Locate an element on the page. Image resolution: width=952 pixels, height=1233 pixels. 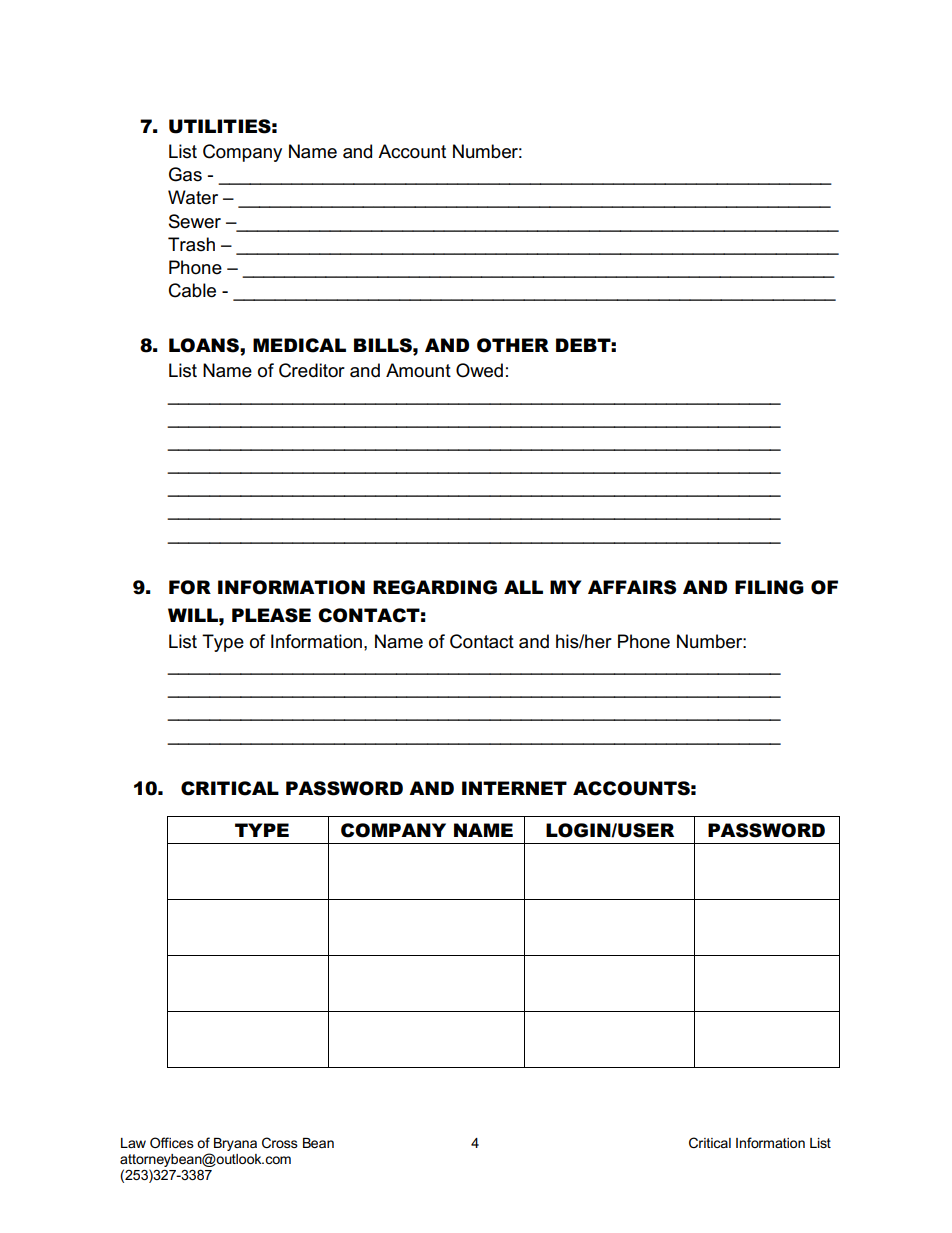
Cross is located at coordinates (280, 1142).
